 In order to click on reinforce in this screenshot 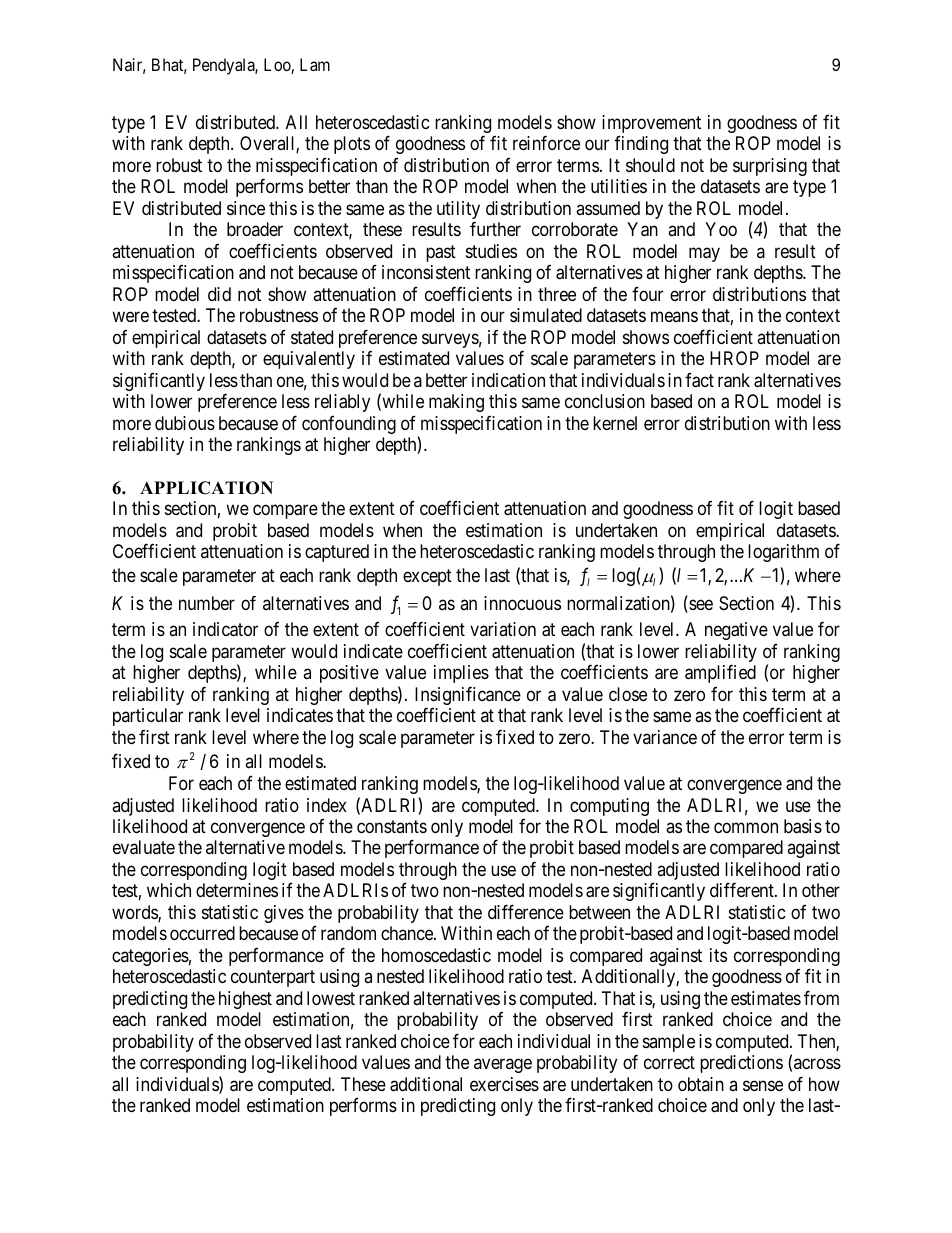, I will do `click(546, 143)`.
